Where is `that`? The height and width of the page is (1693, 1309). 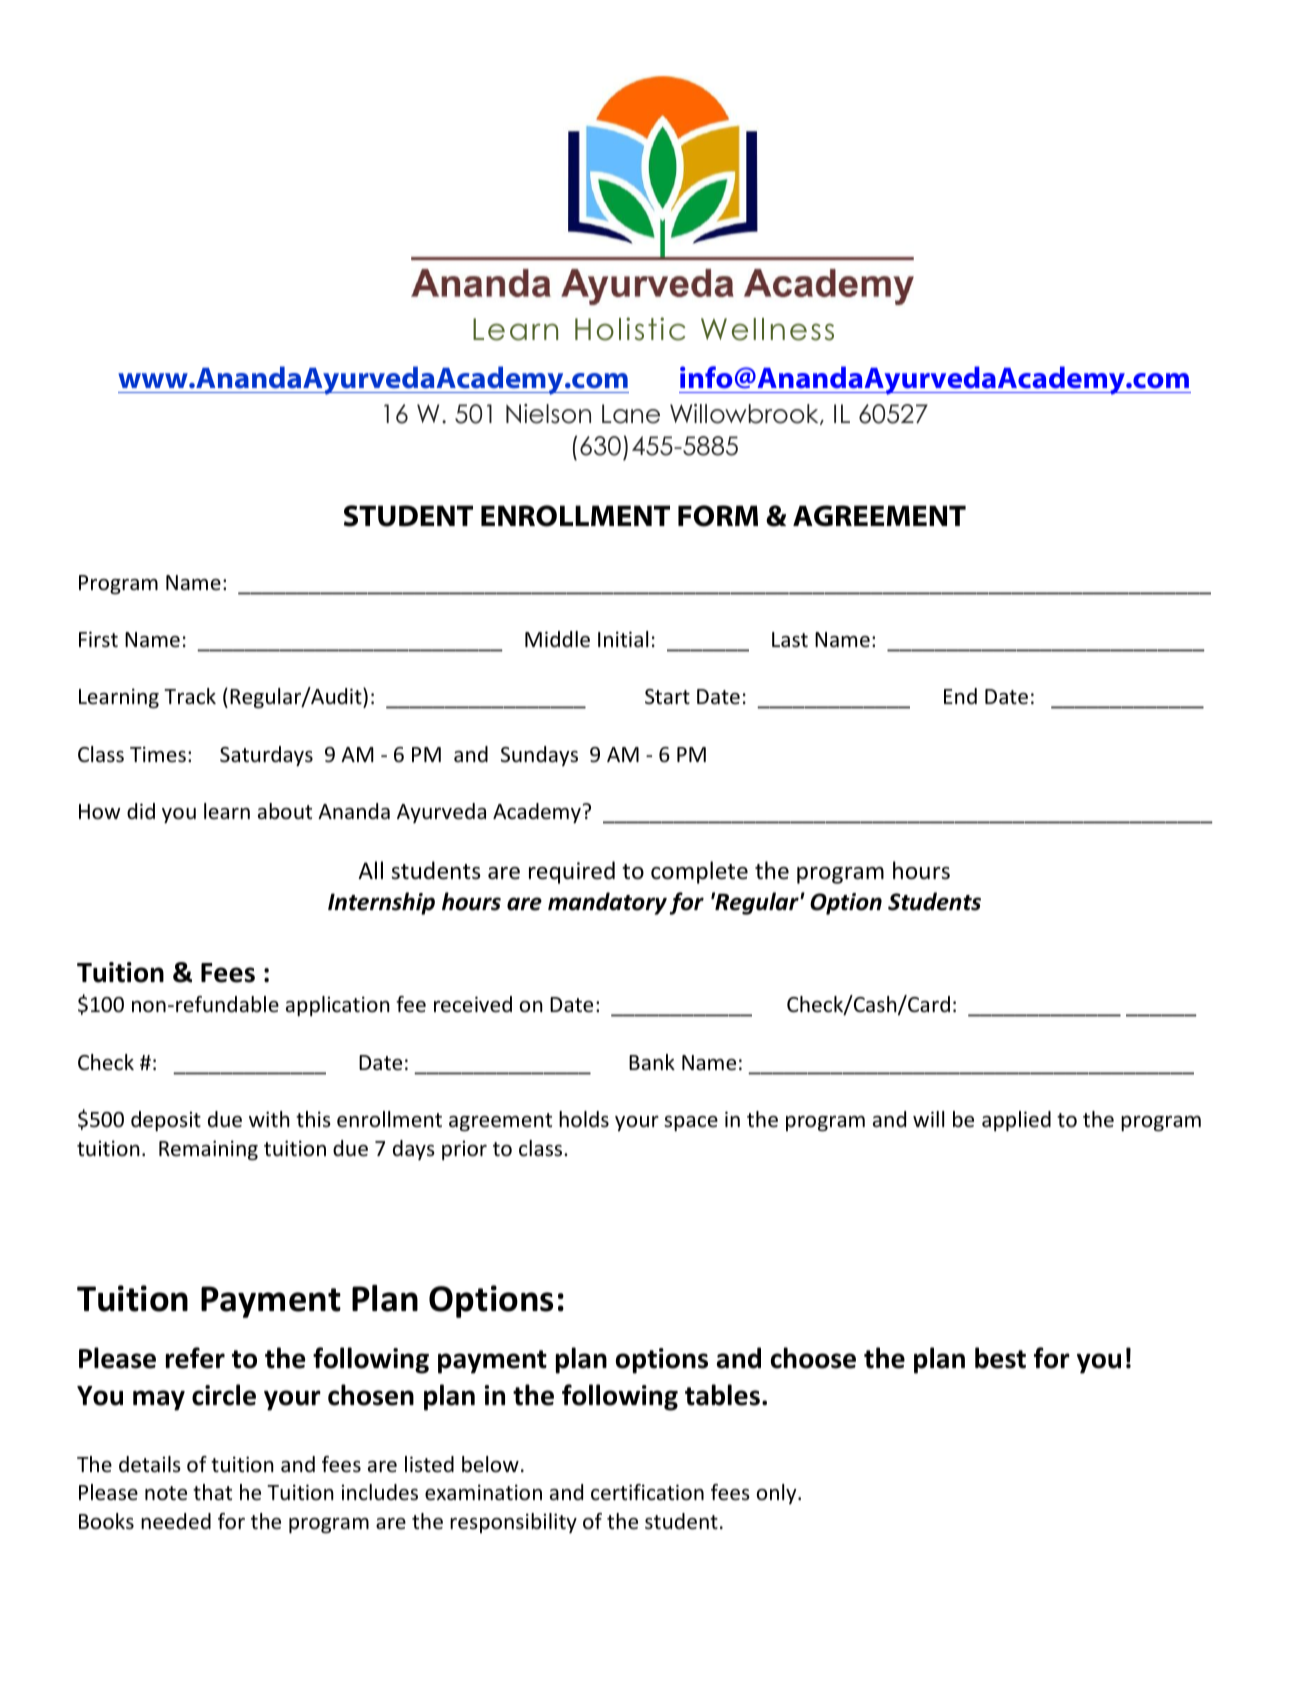
that is located at coordinates (212, 1492).
